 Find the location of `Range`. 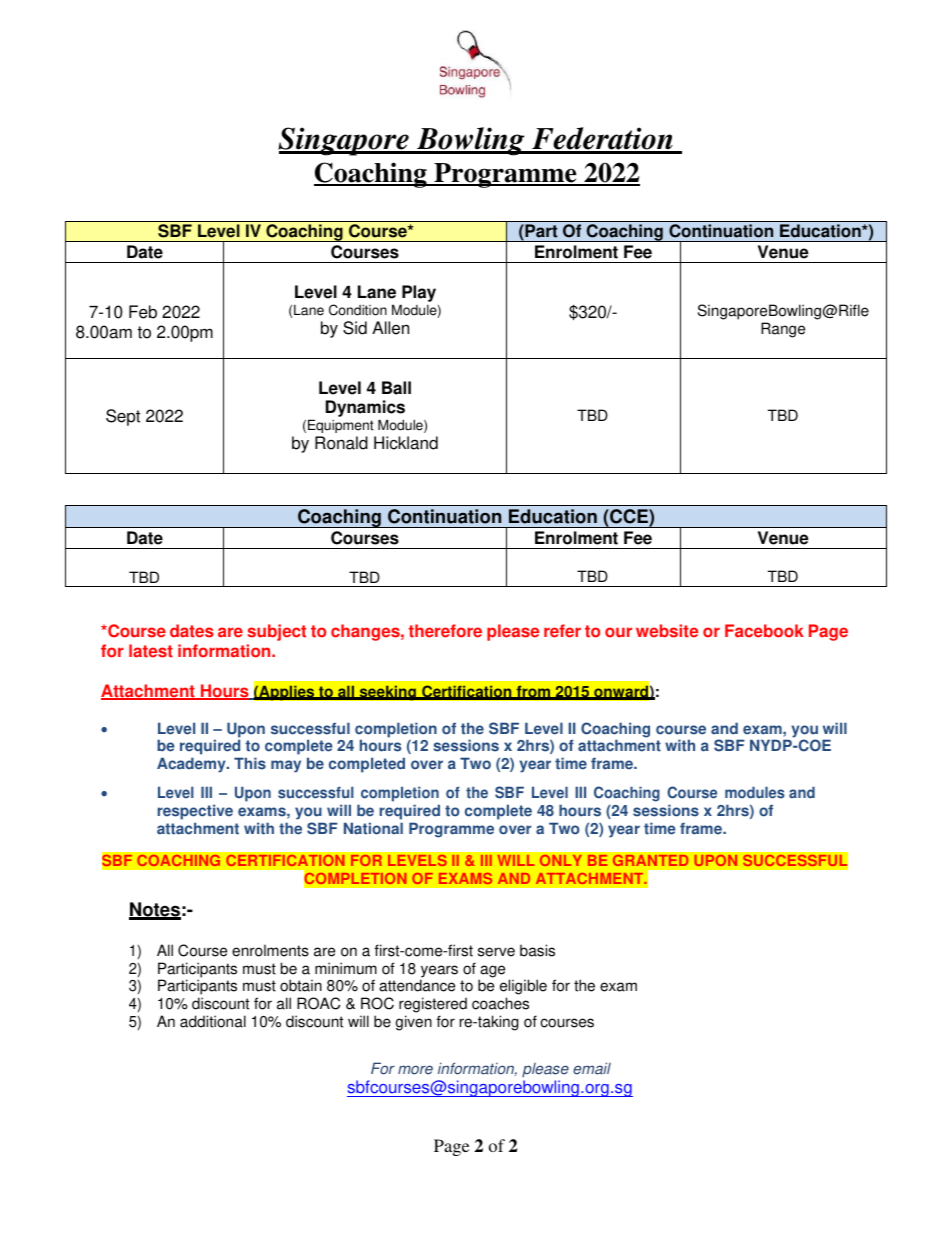

Range is located at coordinates (783, 330).
